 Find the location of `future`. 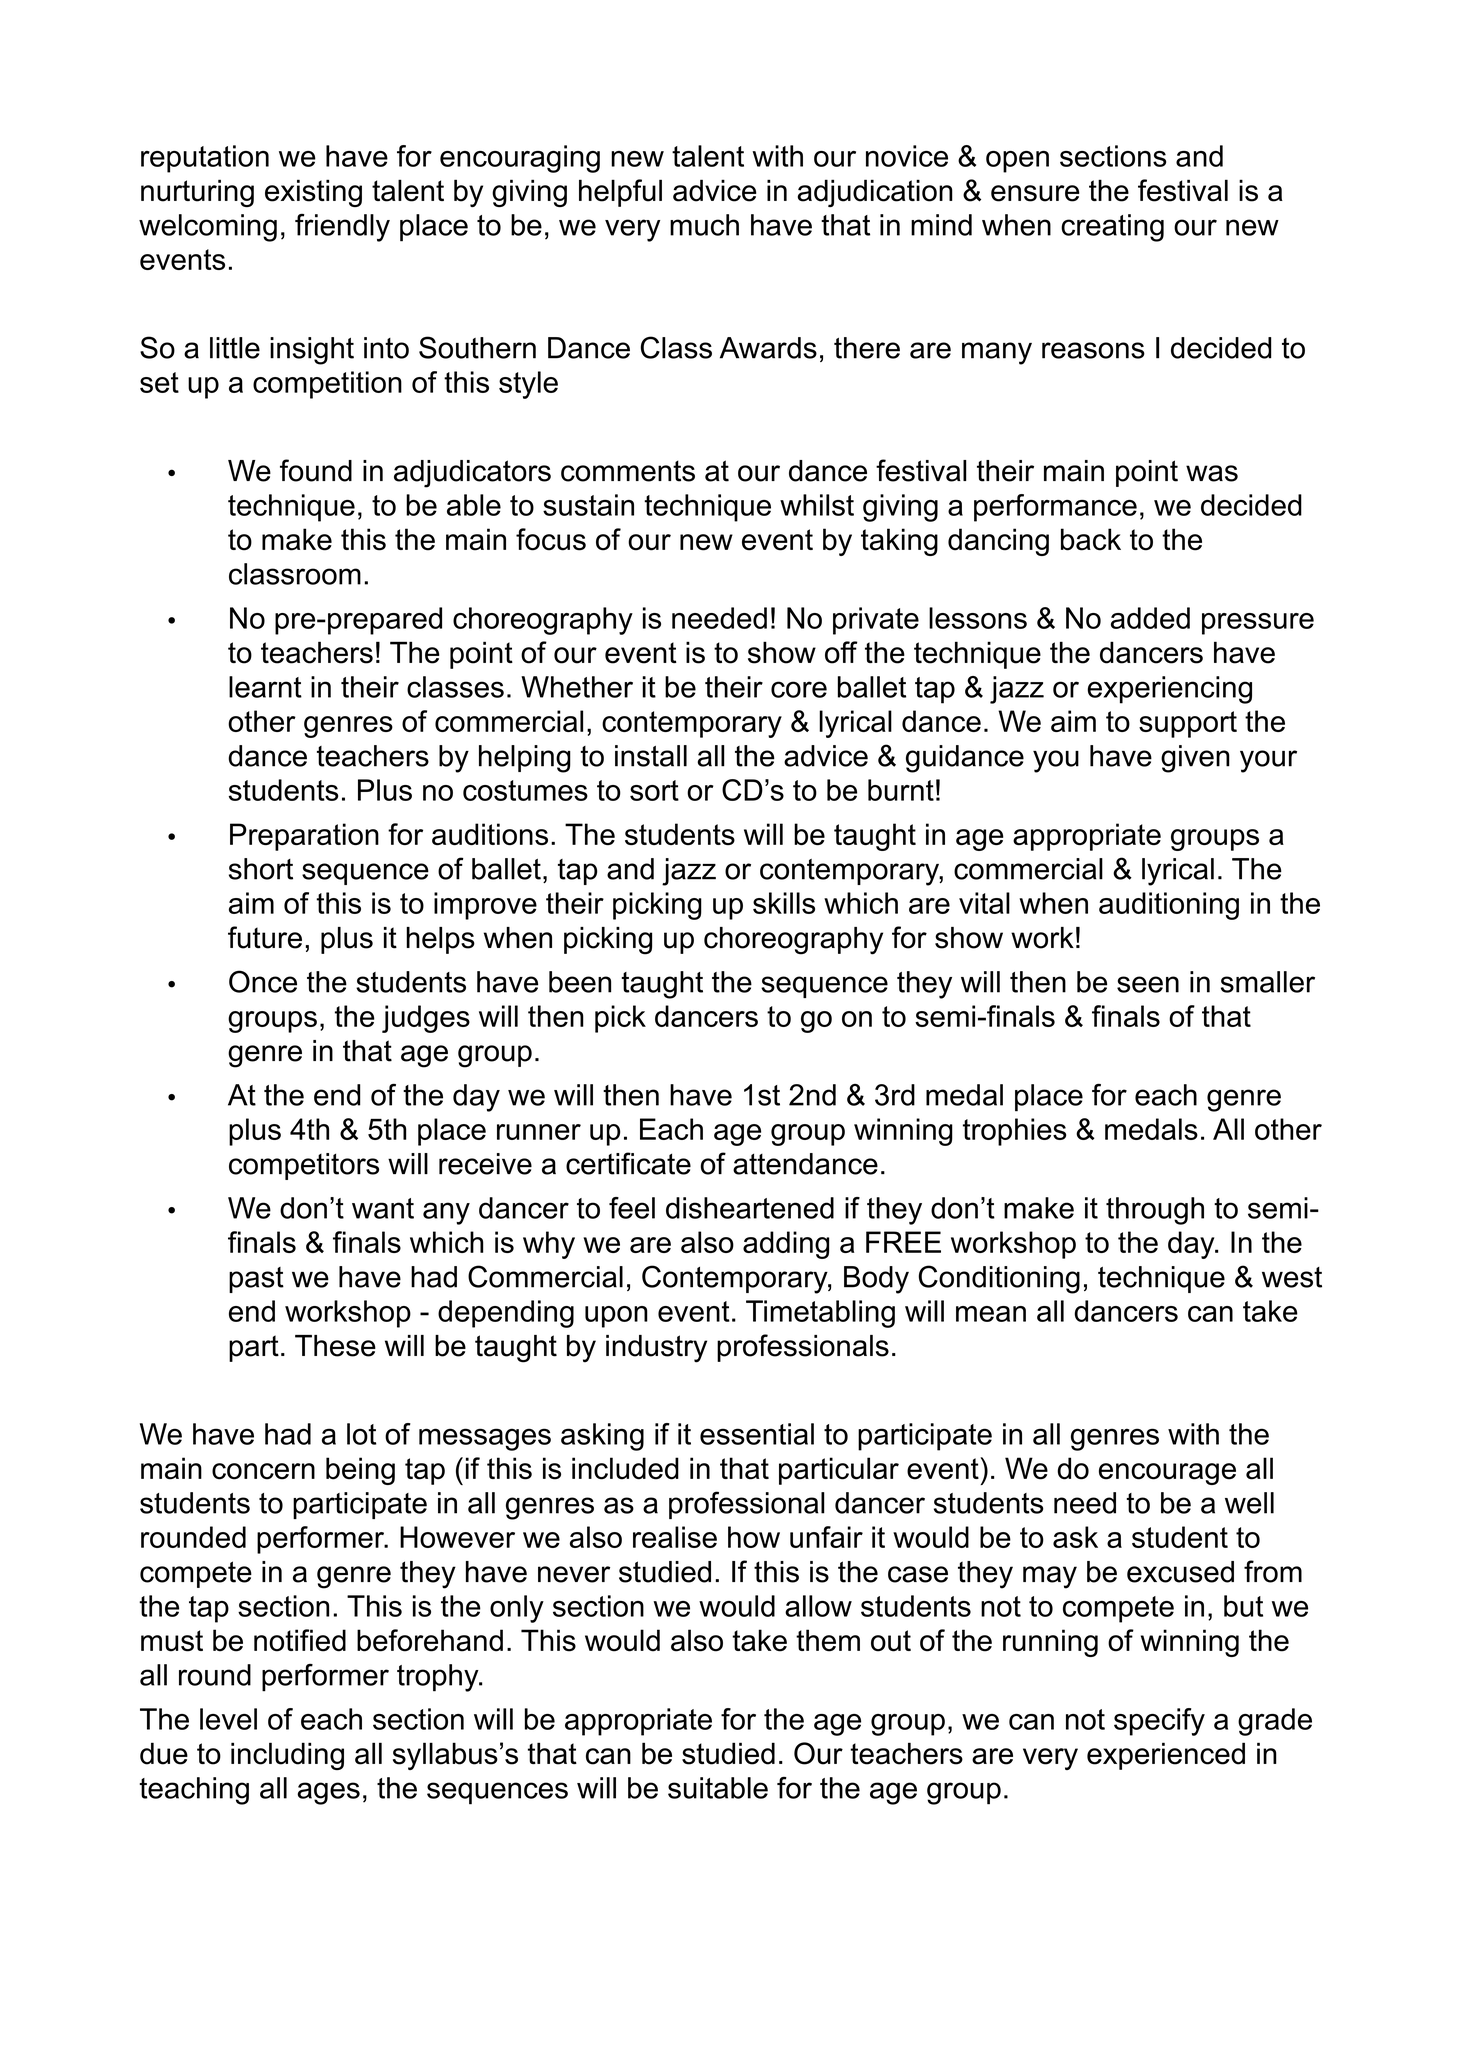

future is located at coordinates (265, 937).
